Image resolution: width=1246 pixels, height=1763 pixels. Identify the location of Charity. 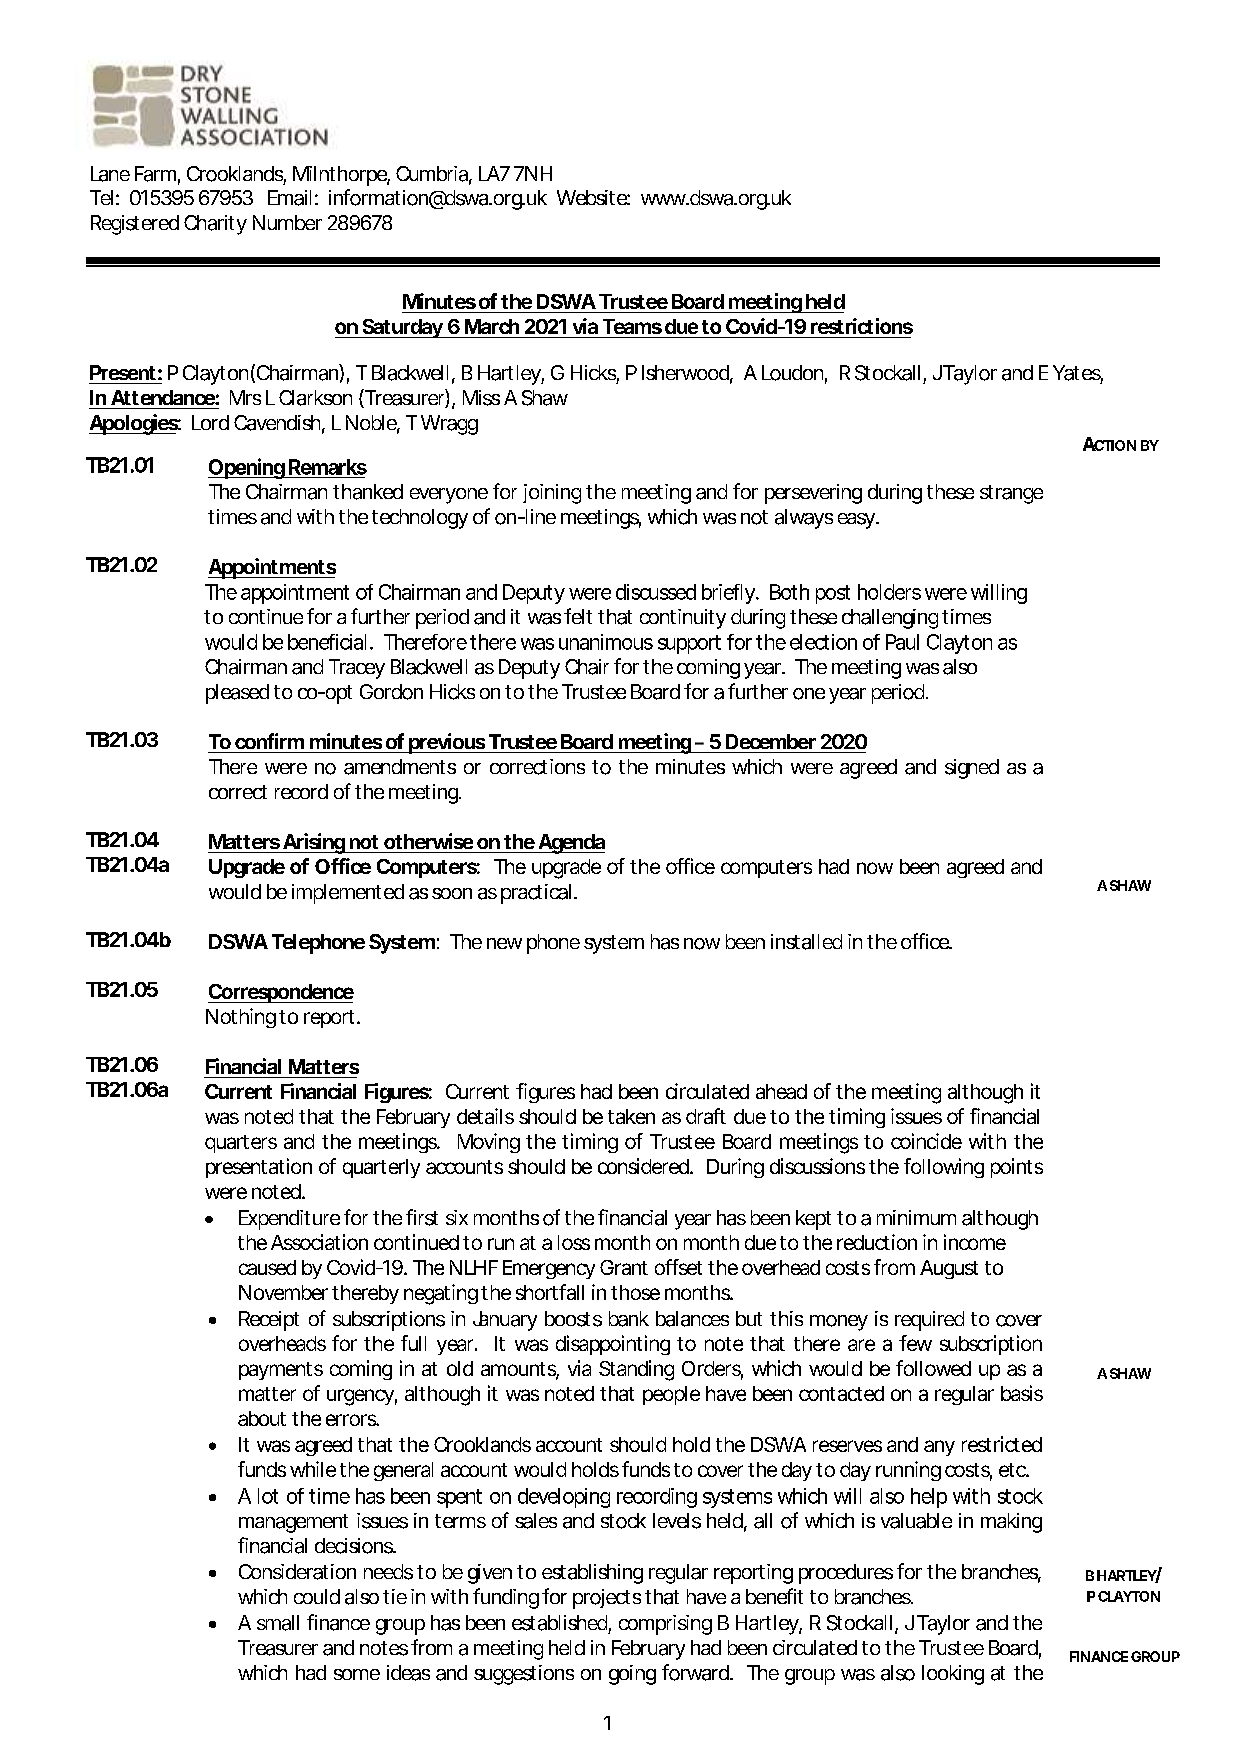
(215, 225).
